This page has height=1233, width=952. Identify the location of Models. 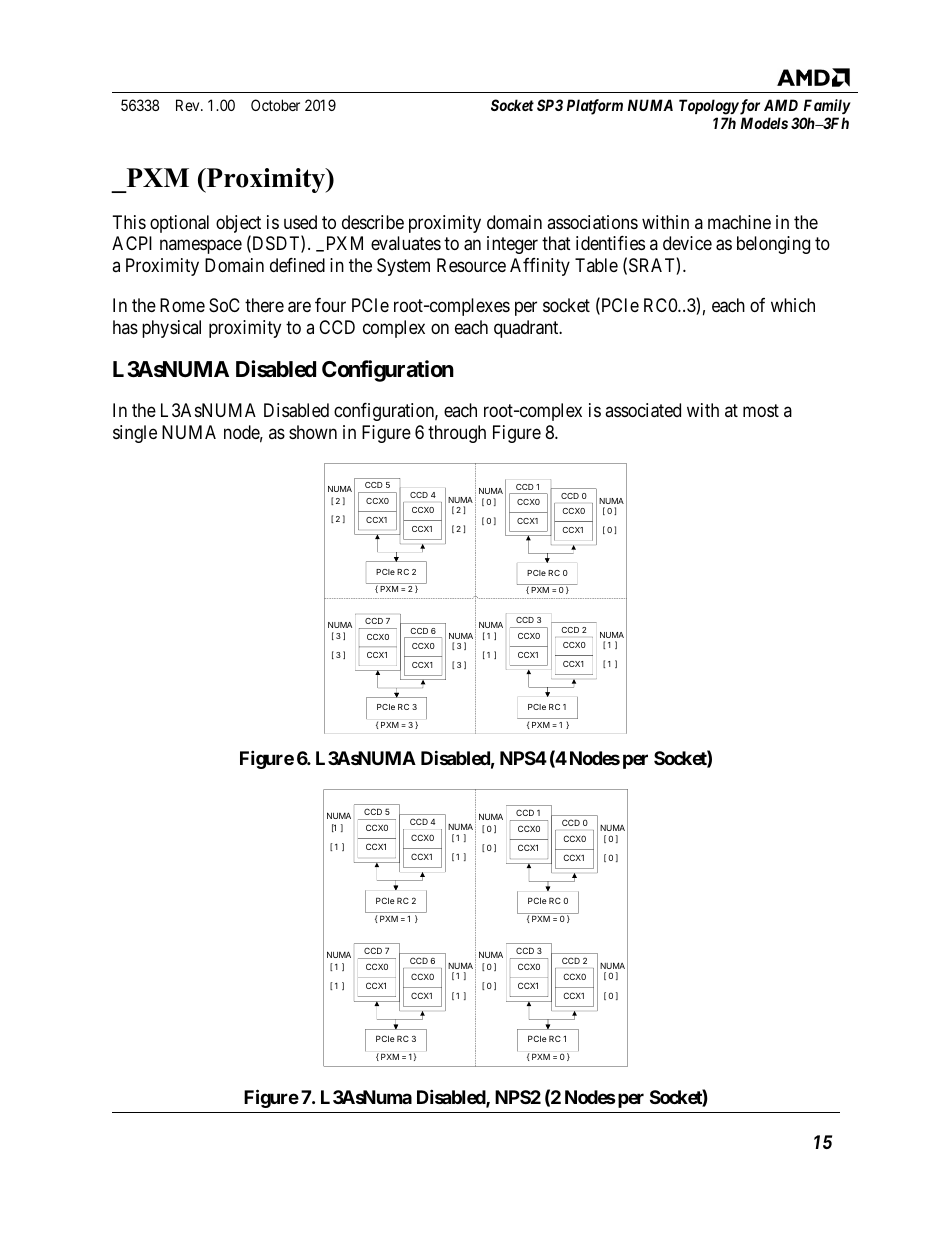
(764, 123).
